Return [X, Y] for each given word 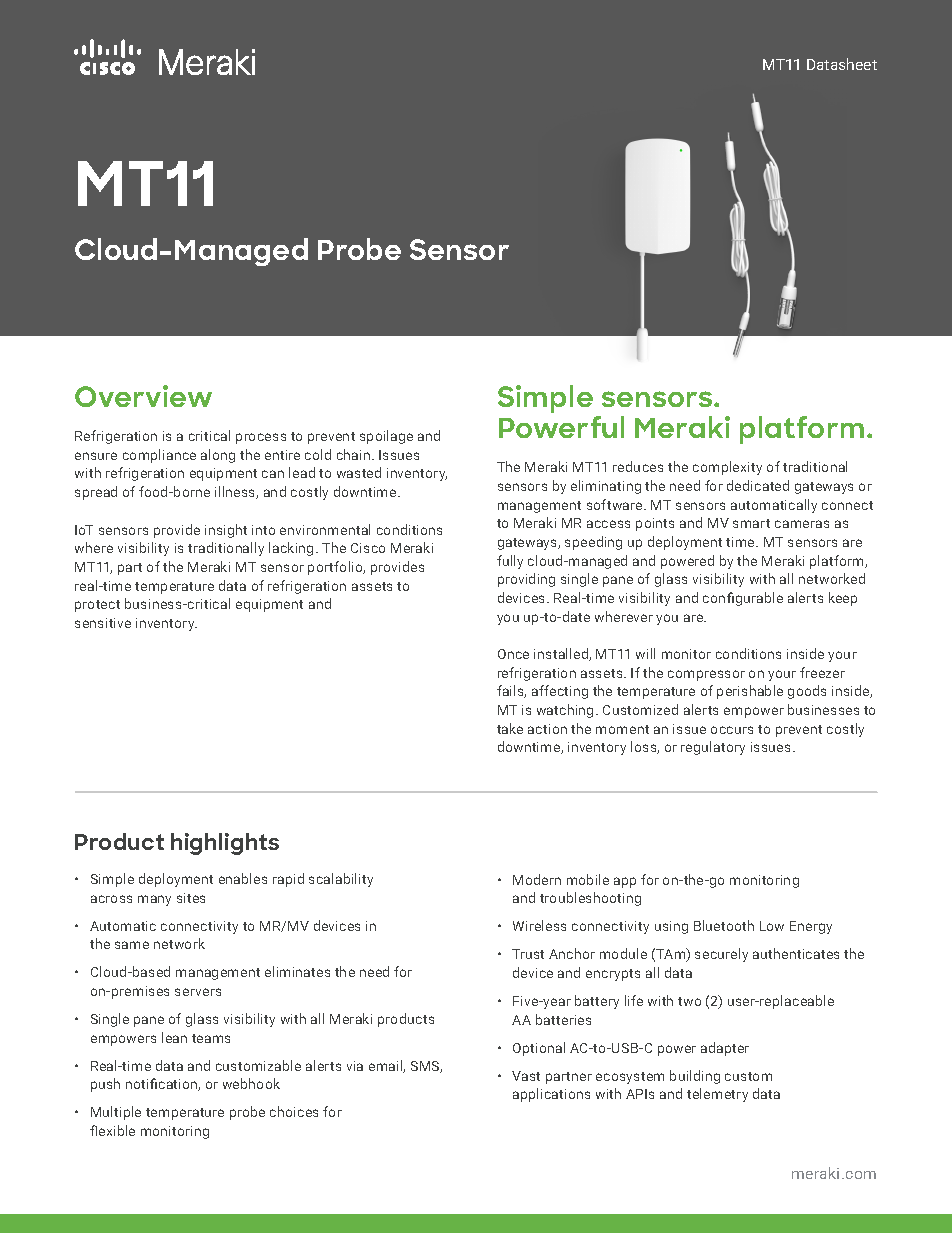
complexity [727, 468]
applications [551, 1095]
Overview [143, 396]
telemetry [717, 1095]
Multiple [116, 1113]
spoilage [386, 437]
